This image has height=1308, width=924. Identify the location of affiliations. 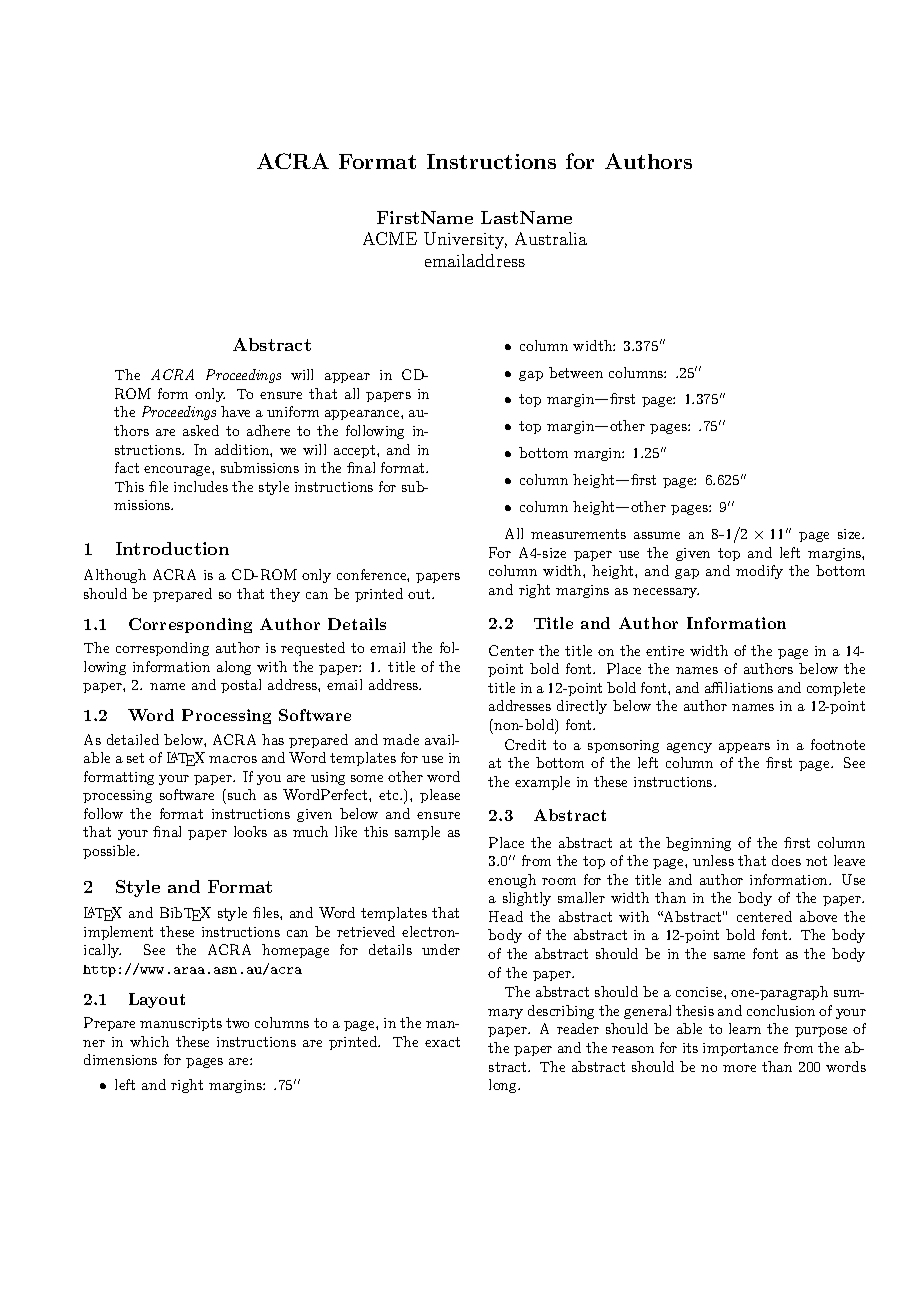
(739, 687).
